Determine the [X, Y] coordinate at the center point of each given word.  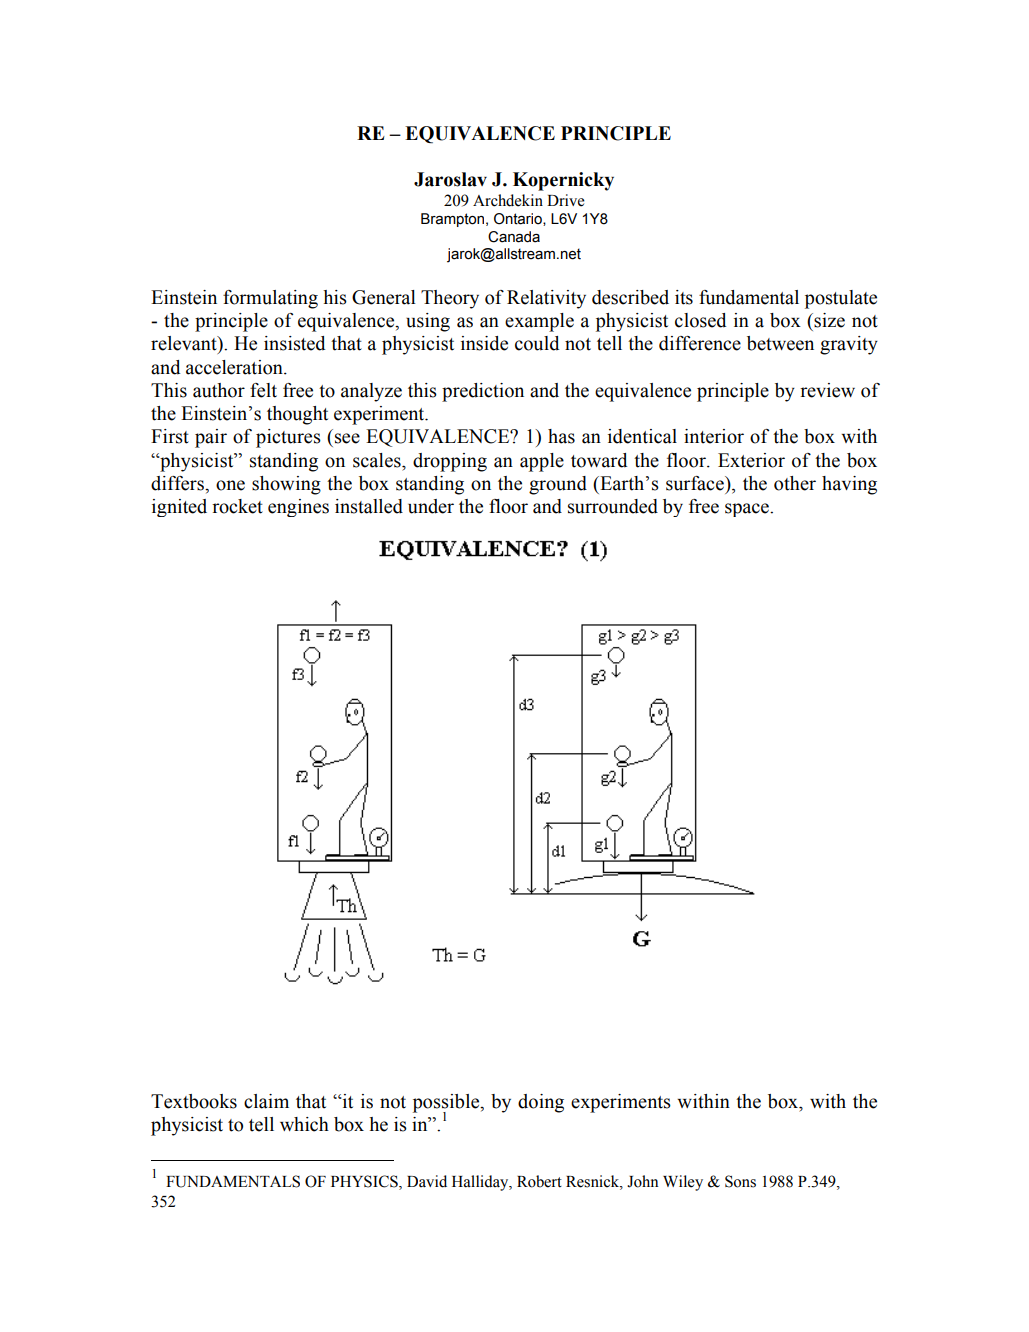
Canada [514, 237]
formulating [270, 299]
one [230, 485]
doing [541, 1103]
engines [298, 508]
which [304, 1124]
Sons [740, 1181]
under [431, 506]
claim [266, 1101]
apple [542, 462]
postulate [841, 299]
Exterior [751, 460]
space [748, 510]
